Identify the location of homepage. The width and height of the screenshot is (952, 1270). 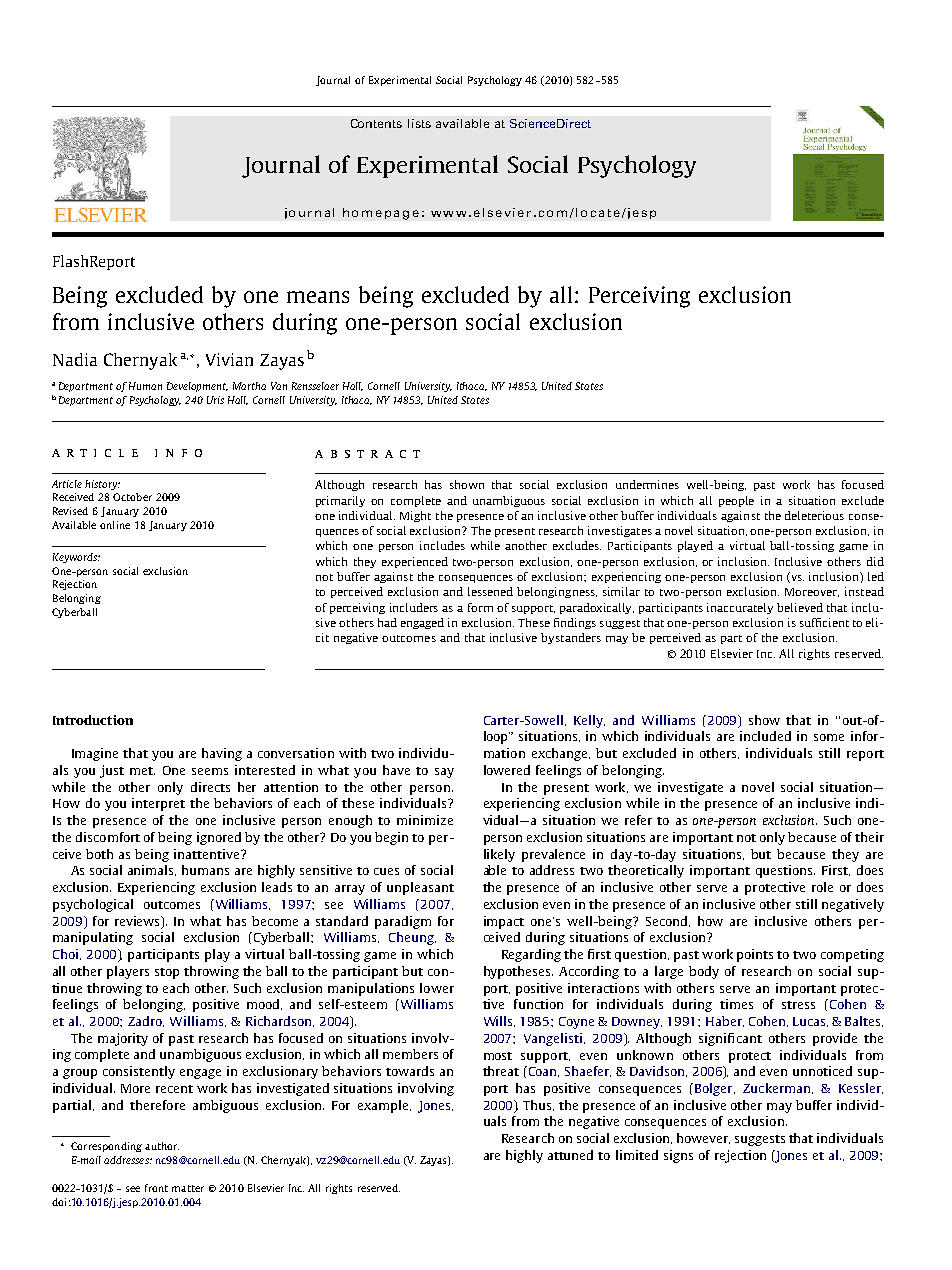
(381, 214).
